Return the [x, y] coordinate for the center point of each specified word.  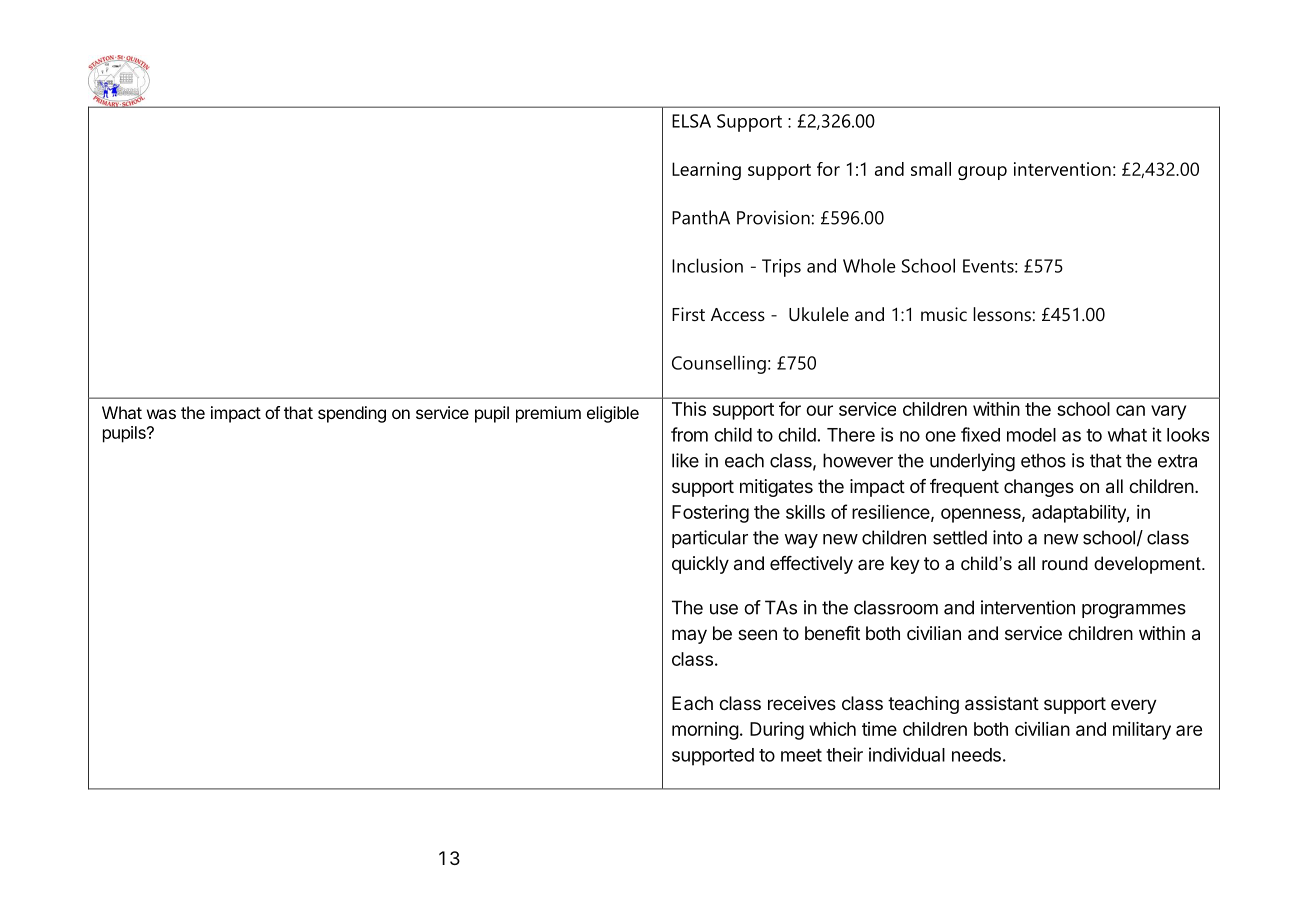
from [689, 434]
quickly [700, 565]
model [1031, 435]
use [724, 609]
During [777, 731]
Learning [706, 171]
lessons [1002, 314]
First [688, 314]
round [1065, 563]
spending [352, 414]
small [931, 169]
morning [705, 731]
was [161, 414]
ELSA [691, 121]
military [1142, 731]
